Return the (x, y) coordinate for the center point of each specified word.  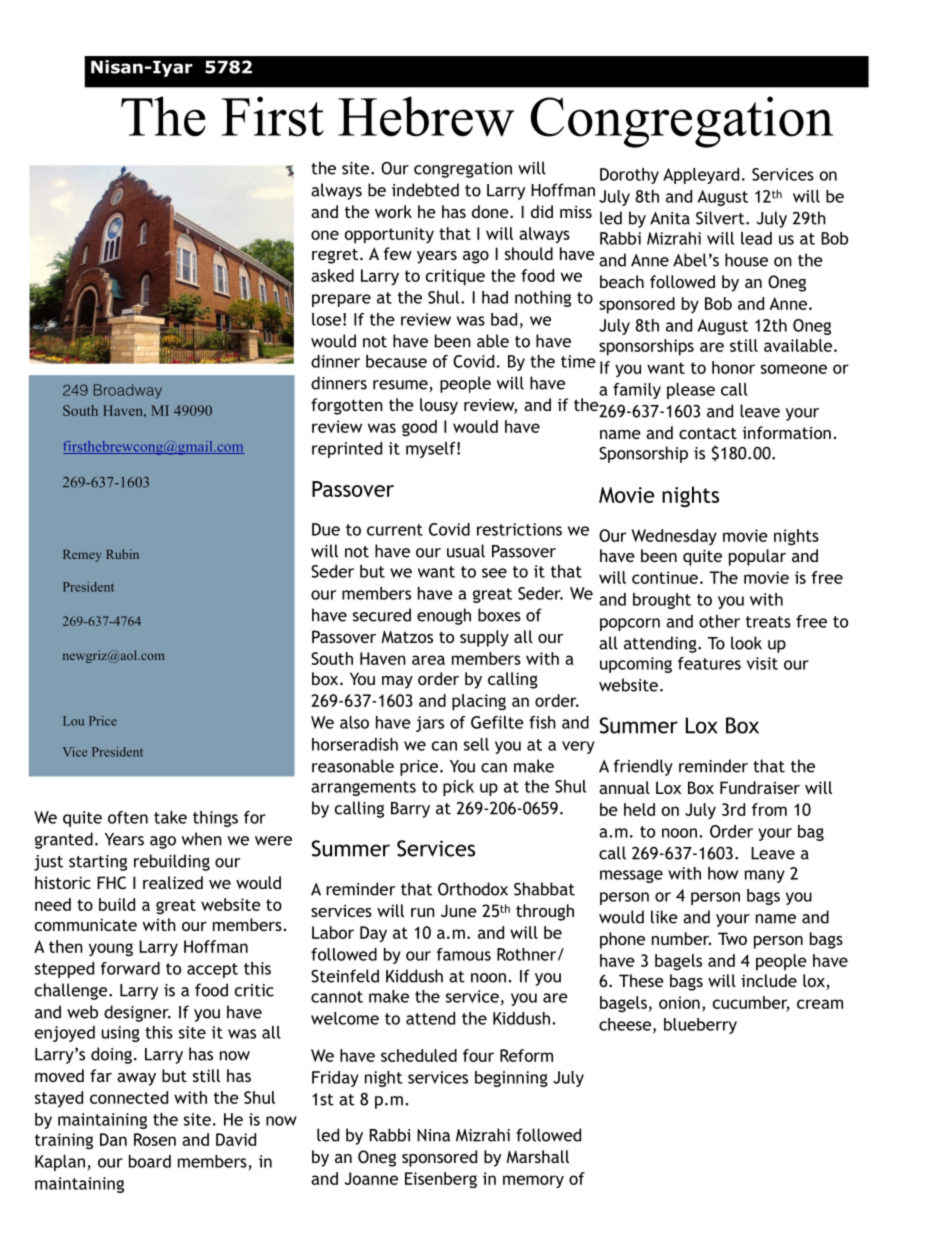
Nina (433, 1135)
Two (732, 938)
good (419, 428)
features (709, 663)
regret (336, 256)
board (150, 1161)
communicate (86, 924)
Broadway (128, 391)
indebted (425, 190)
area (428, 660)
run (423, 912)
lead (756, 238)
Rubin (122, 554)
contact (708, 433)
